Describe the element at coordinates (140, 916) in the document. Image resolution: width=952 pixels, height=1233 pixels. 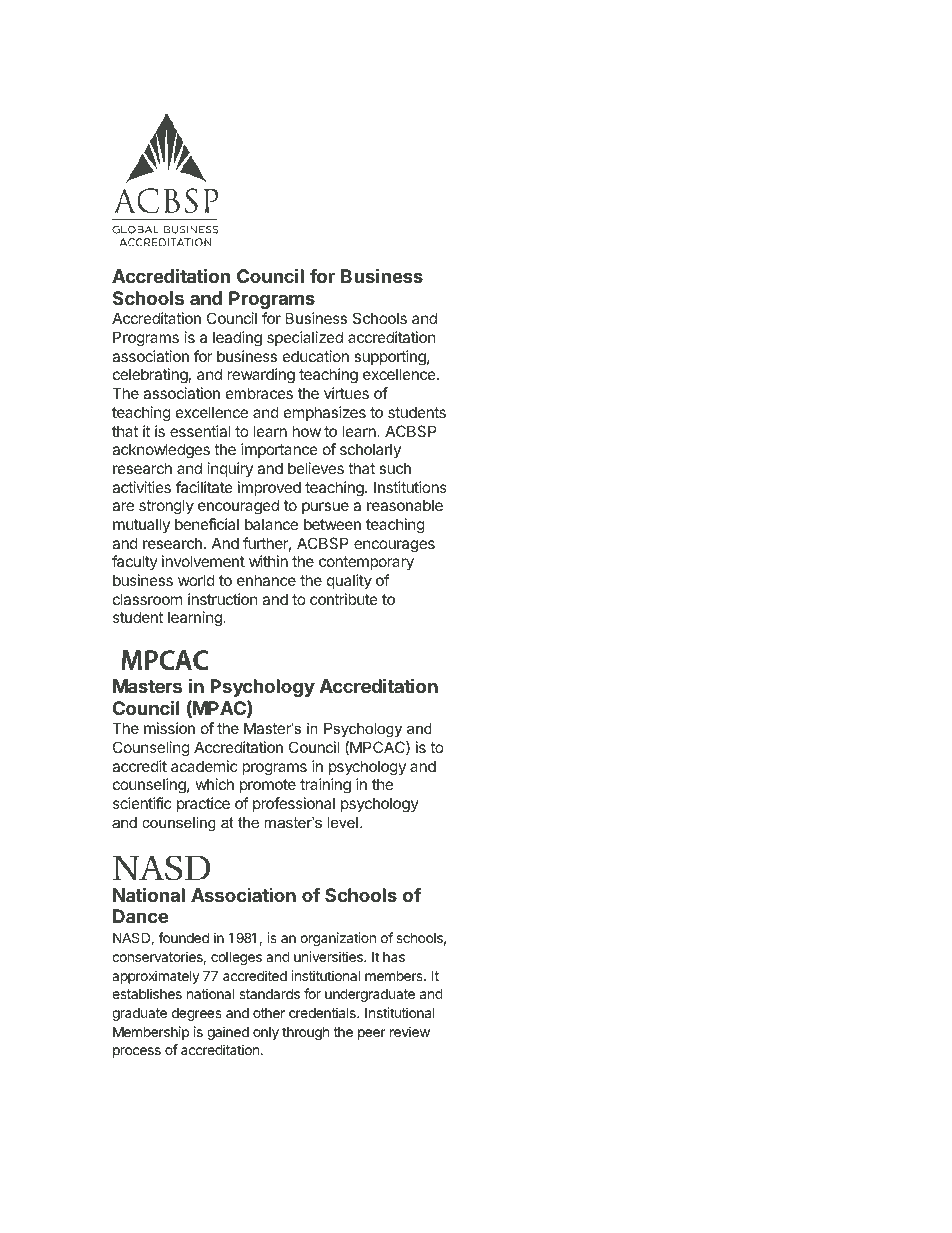
I see `Dance` at that location.
